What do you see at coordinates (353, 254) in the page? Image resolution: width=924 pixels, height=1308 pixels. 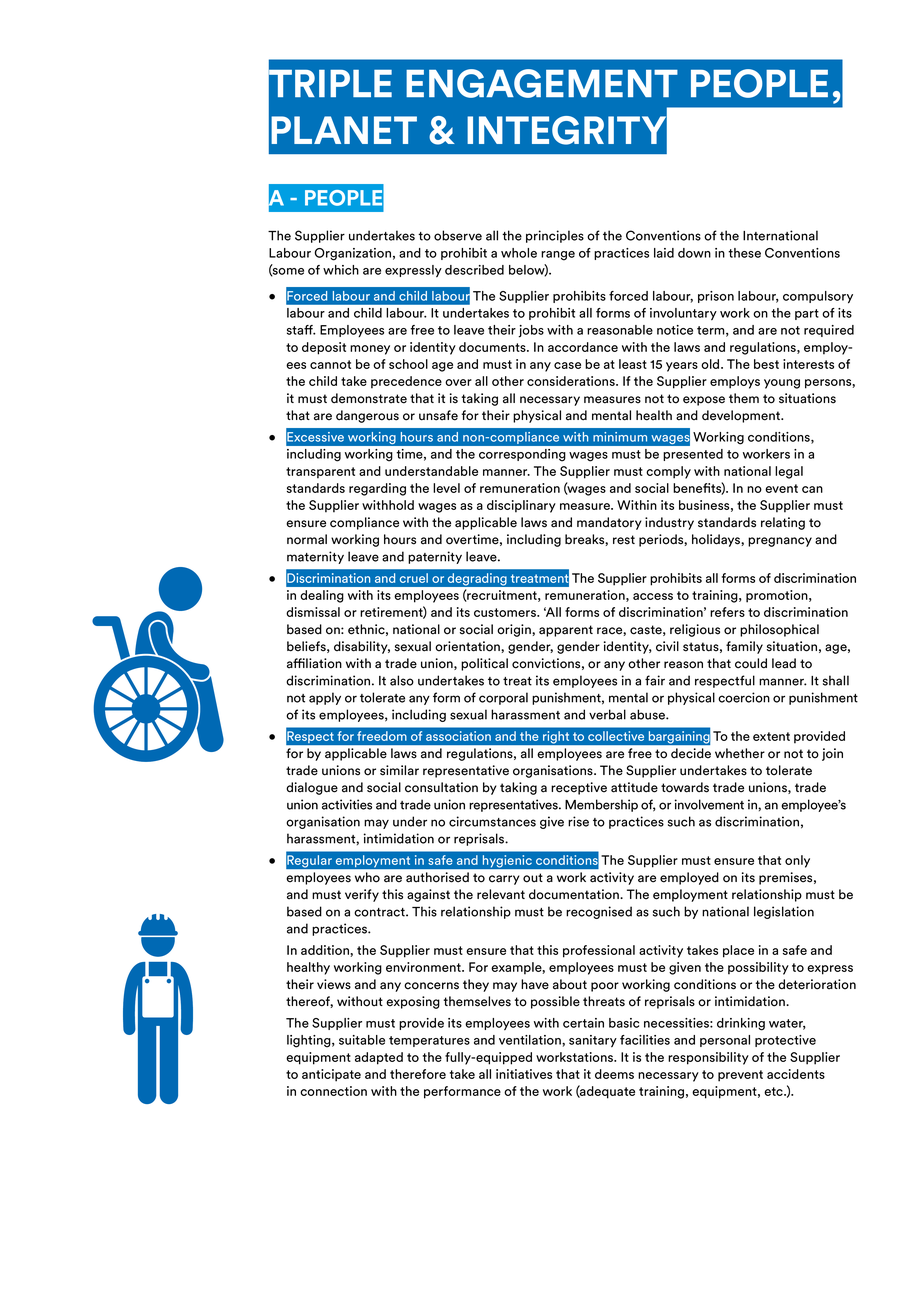 I see `Organization` at bounding box center [353, 254].
